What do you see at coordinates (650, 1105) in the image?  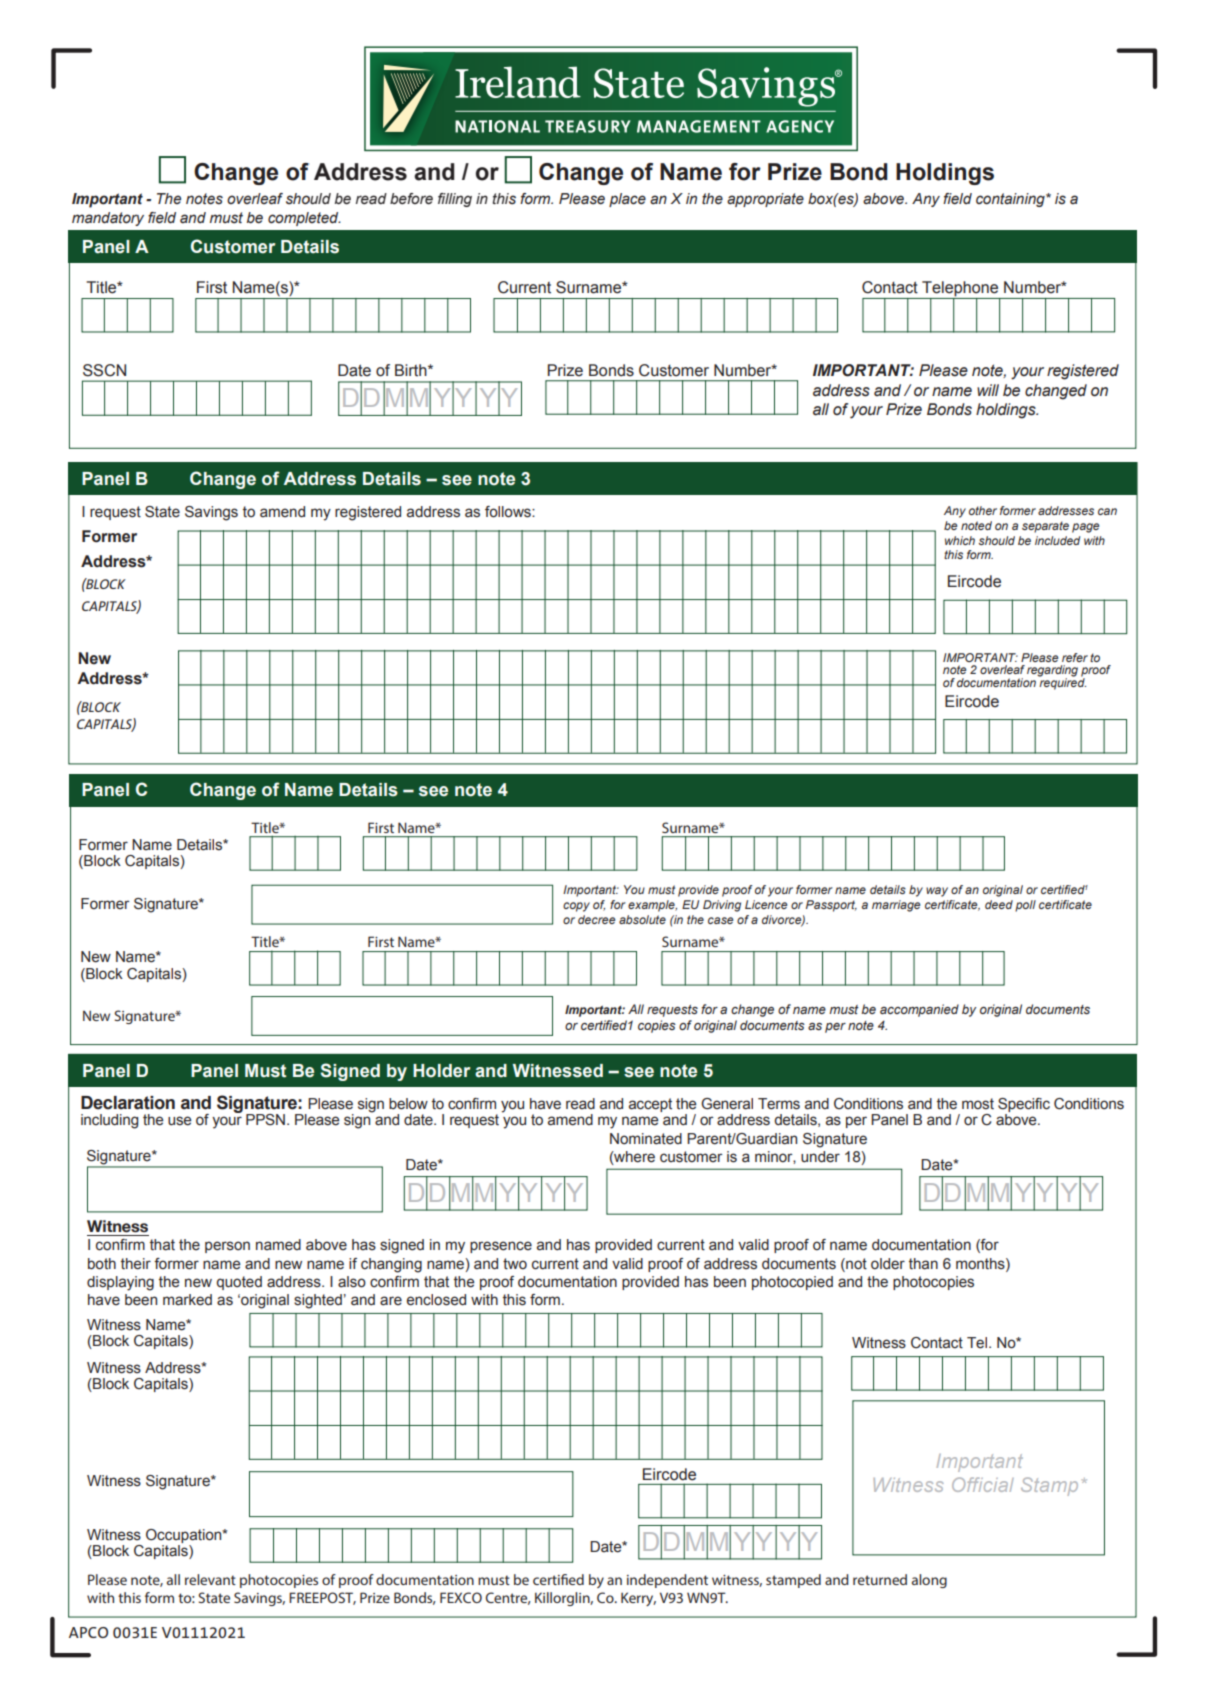 I see `accept` at bounding box center [650, 1105].
